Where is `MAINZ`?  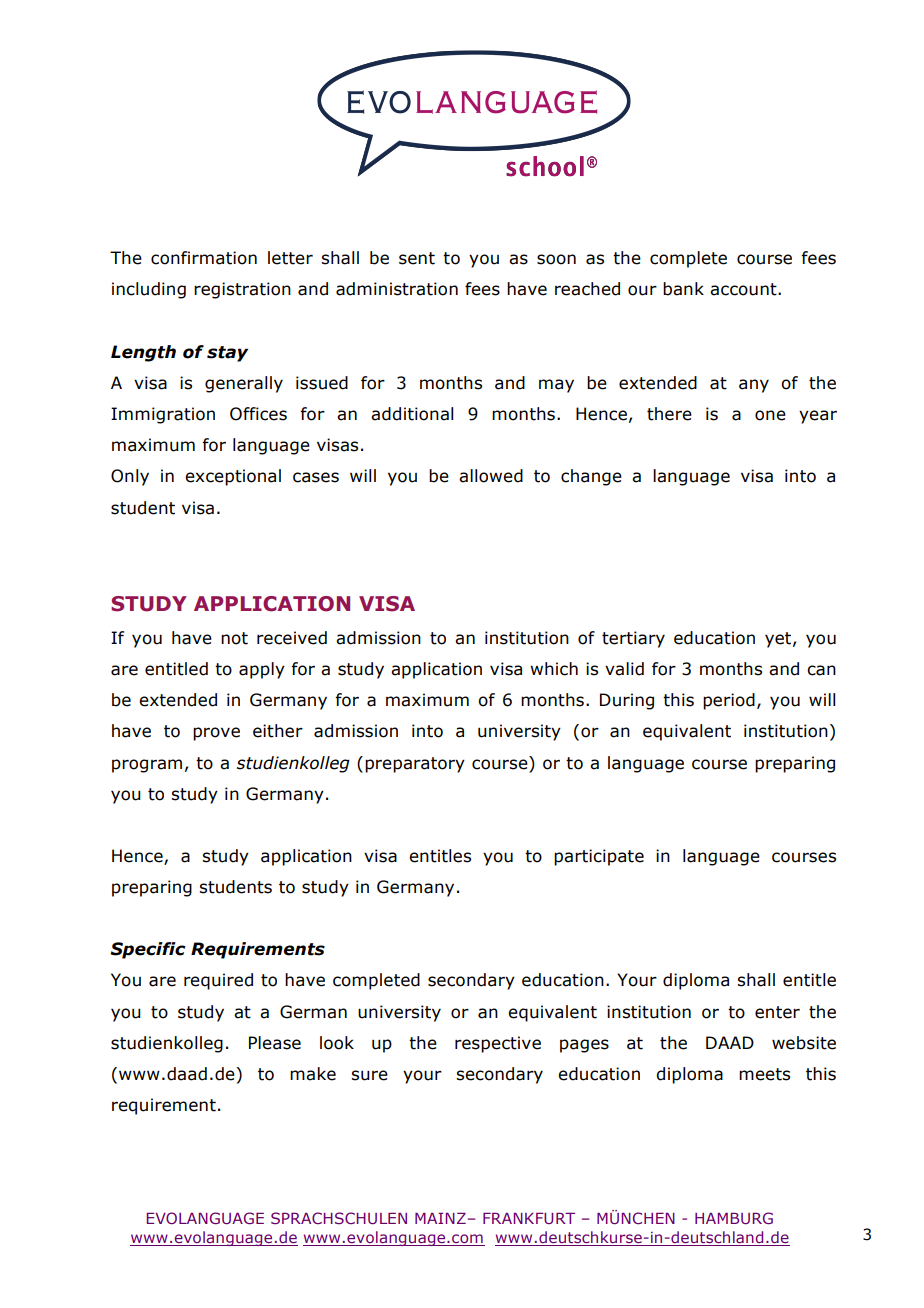
MAINZ is located at coordinates (440, 1218).
